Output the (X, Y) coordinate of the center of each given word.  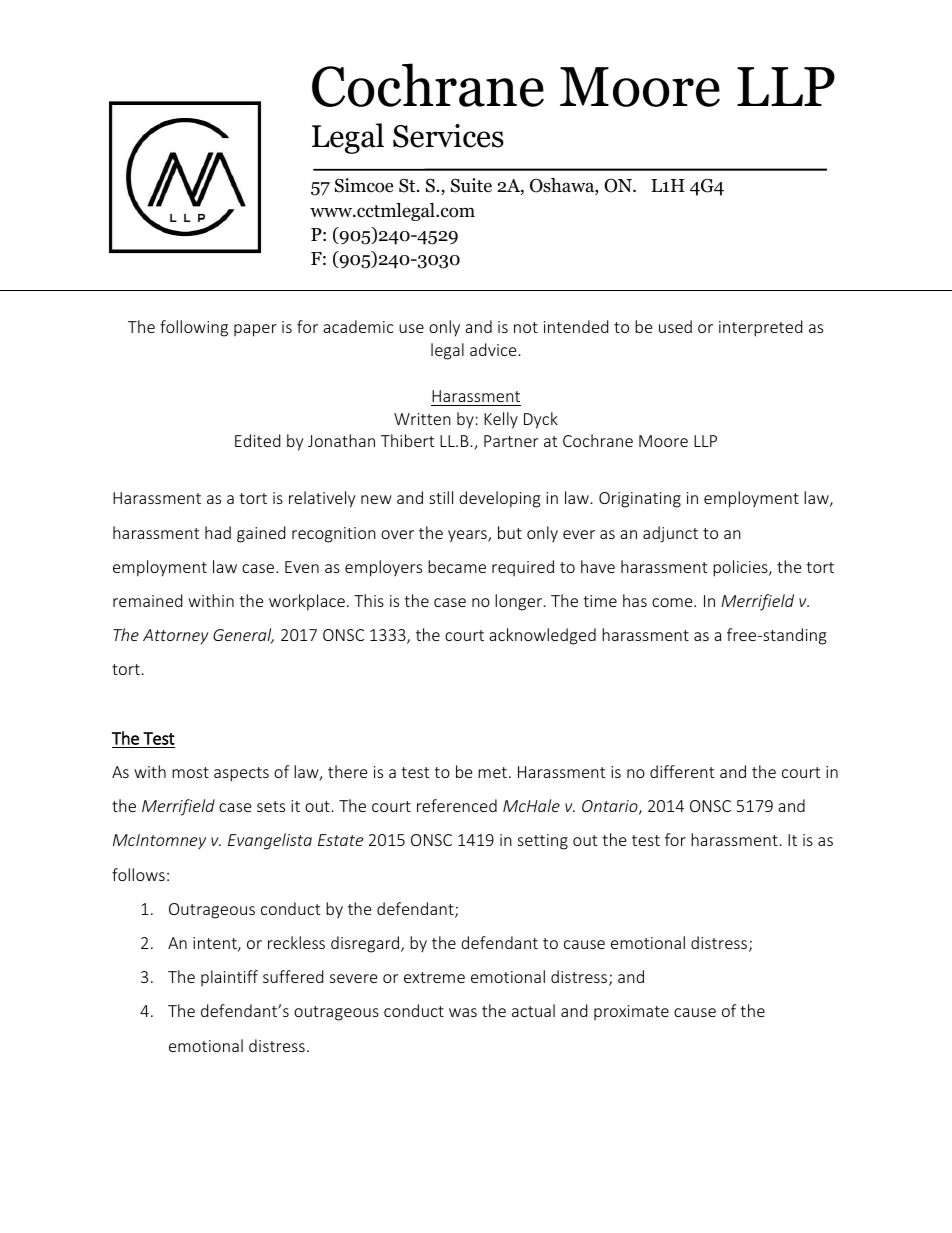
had (218, 532)
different (682, 771)
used (675, 326)
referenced (457, 805)
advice (493, 349)
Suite (471, 185)
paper (255, 330)
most (190, 772)
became (457, 566)
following (194, 328)
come (673, 602)
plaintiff (229, 978)
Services (448, 136)
